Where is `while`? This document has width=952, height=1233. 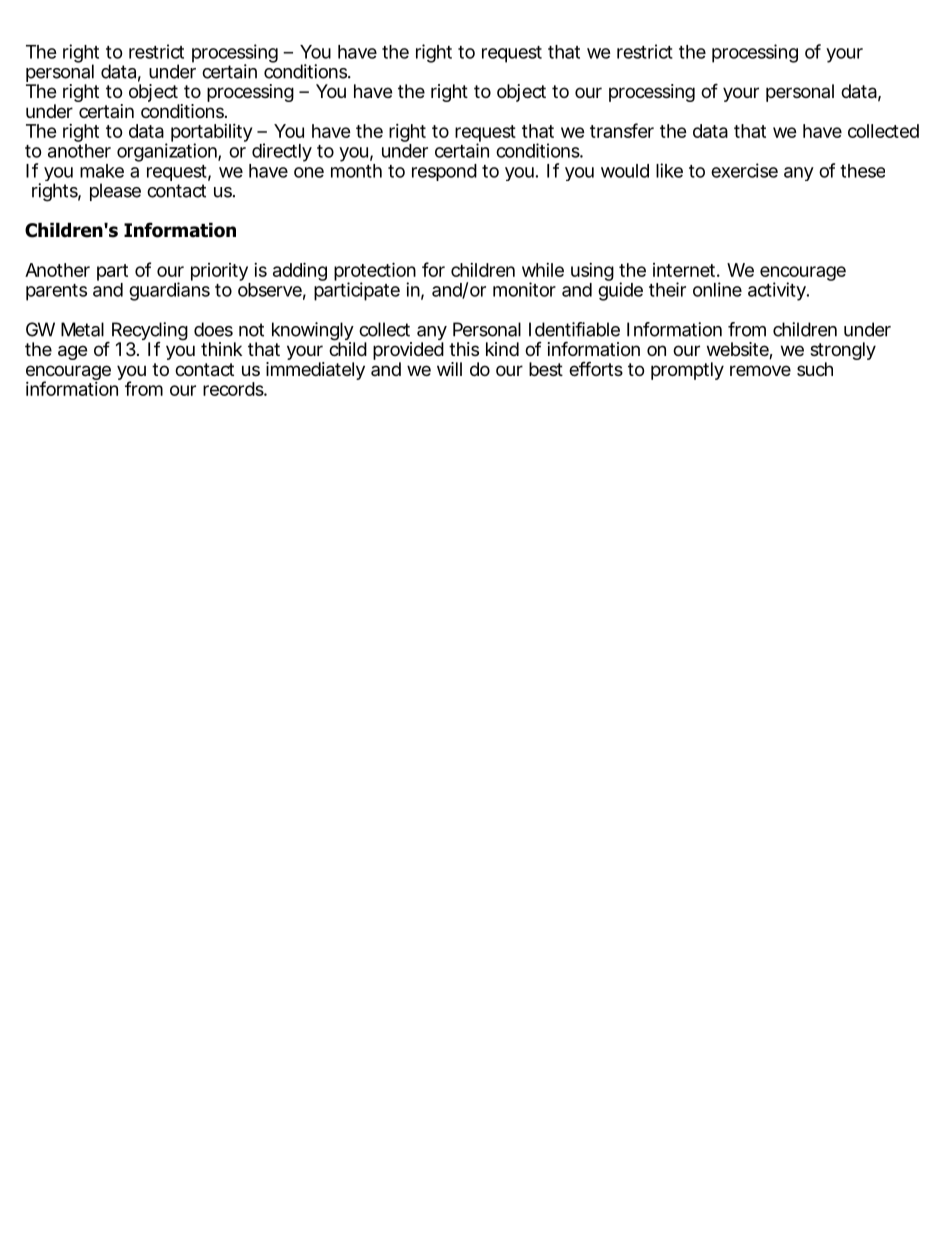 while is located at coordinates (543, 270).
